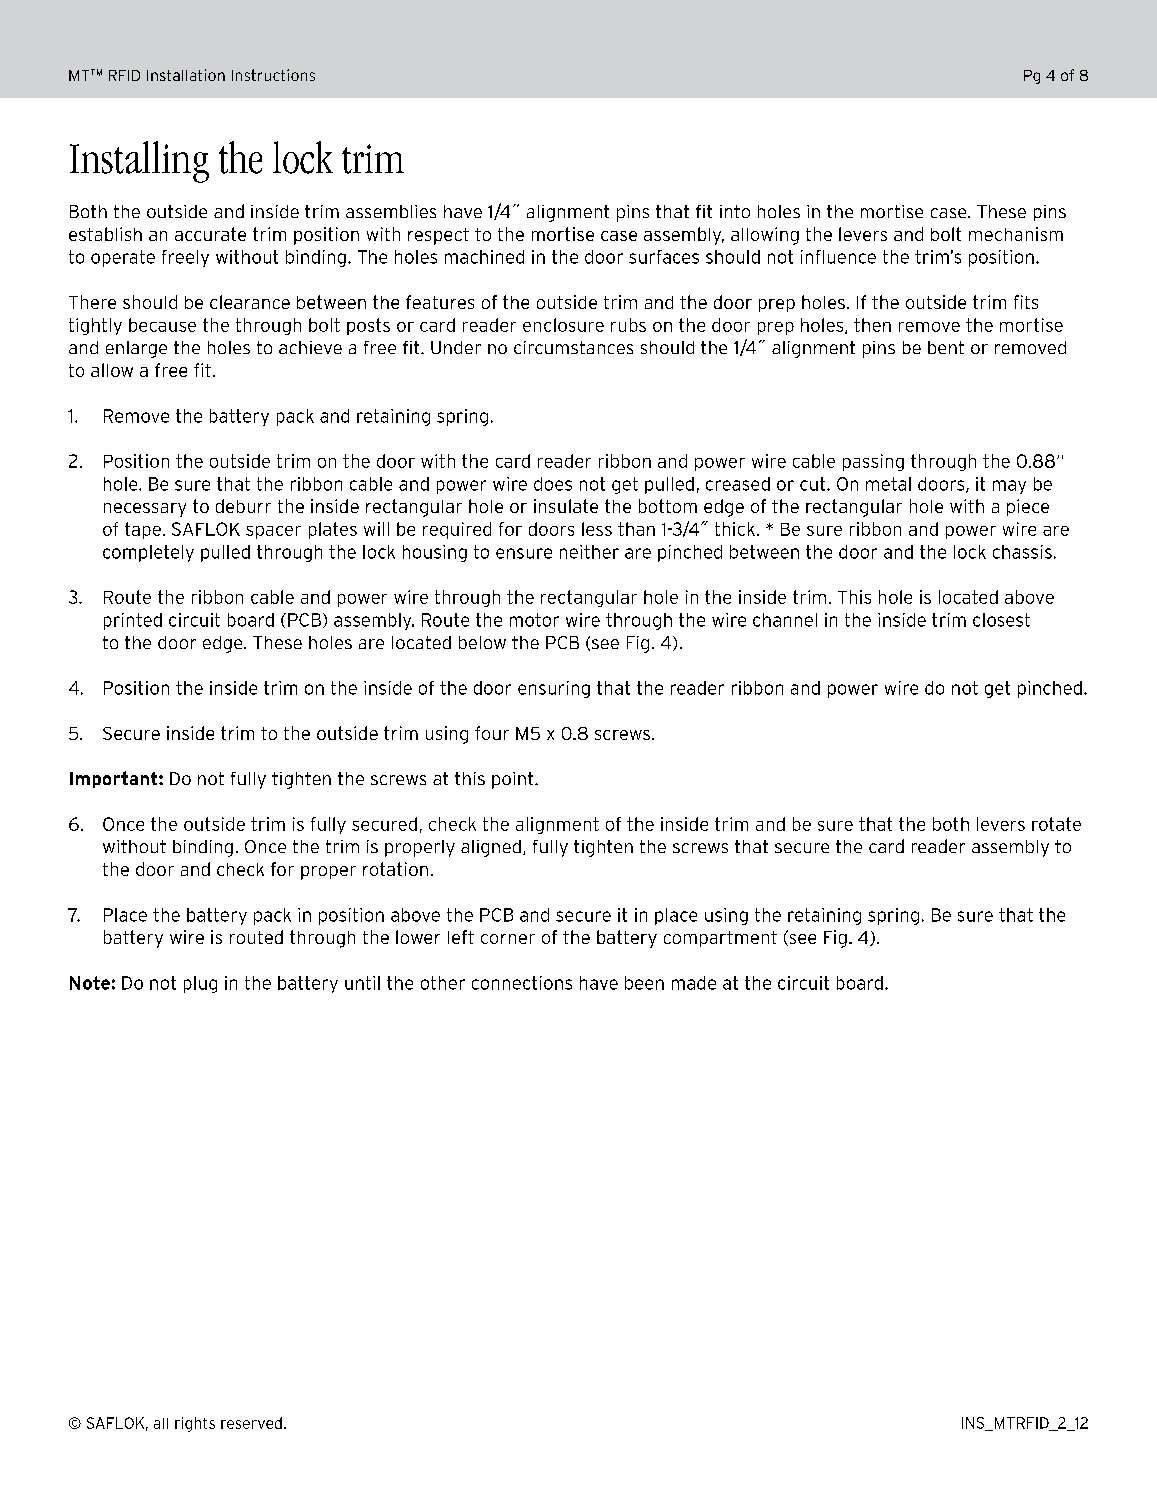 This document has width=1157, height=1497. Describe the element at coordinates (195, 1424) in the document. I see `rights` at that location.
